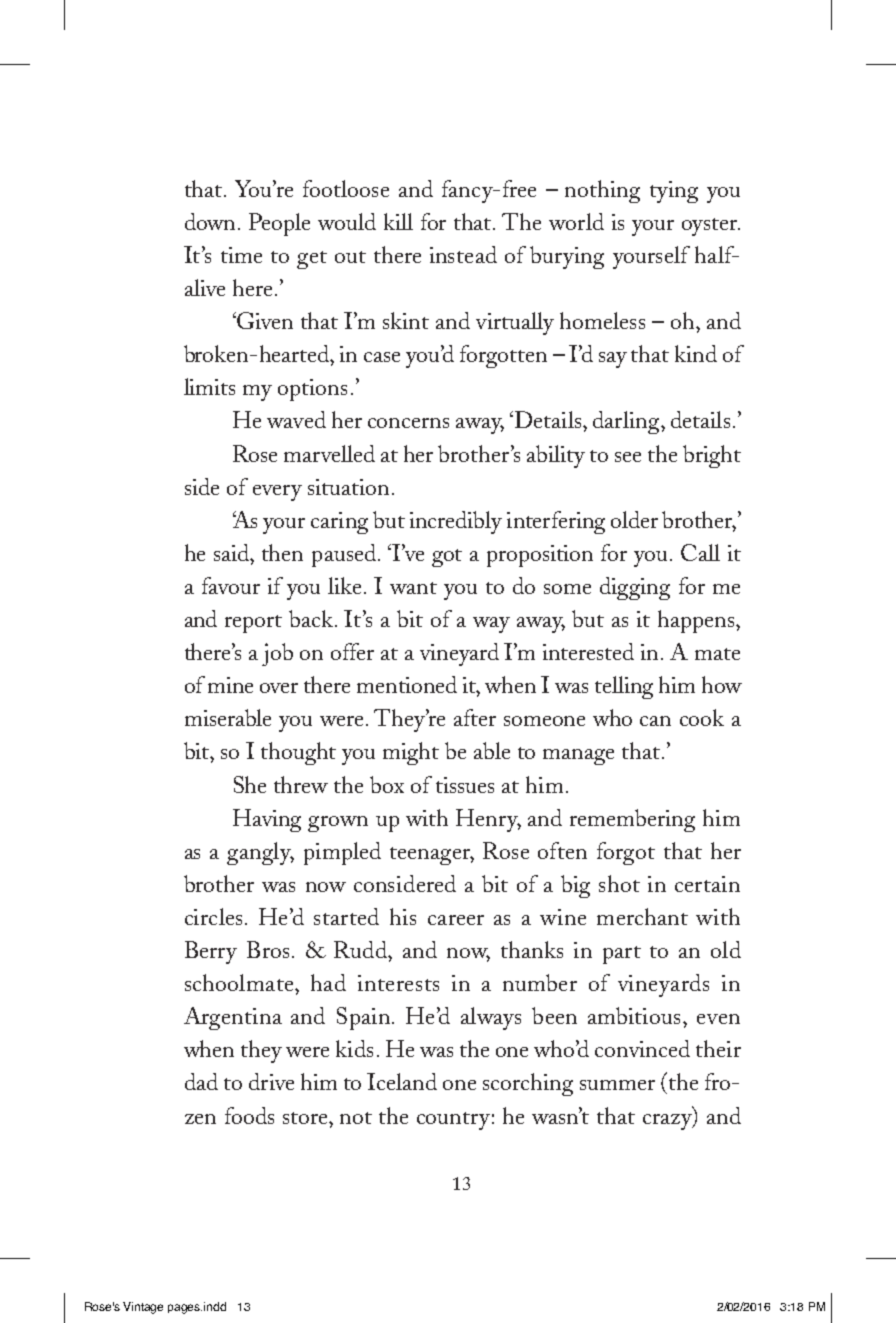 Image resolution: width=896 pixels, height=1323 pixels. I want to click on tying, so click(674, 192).
